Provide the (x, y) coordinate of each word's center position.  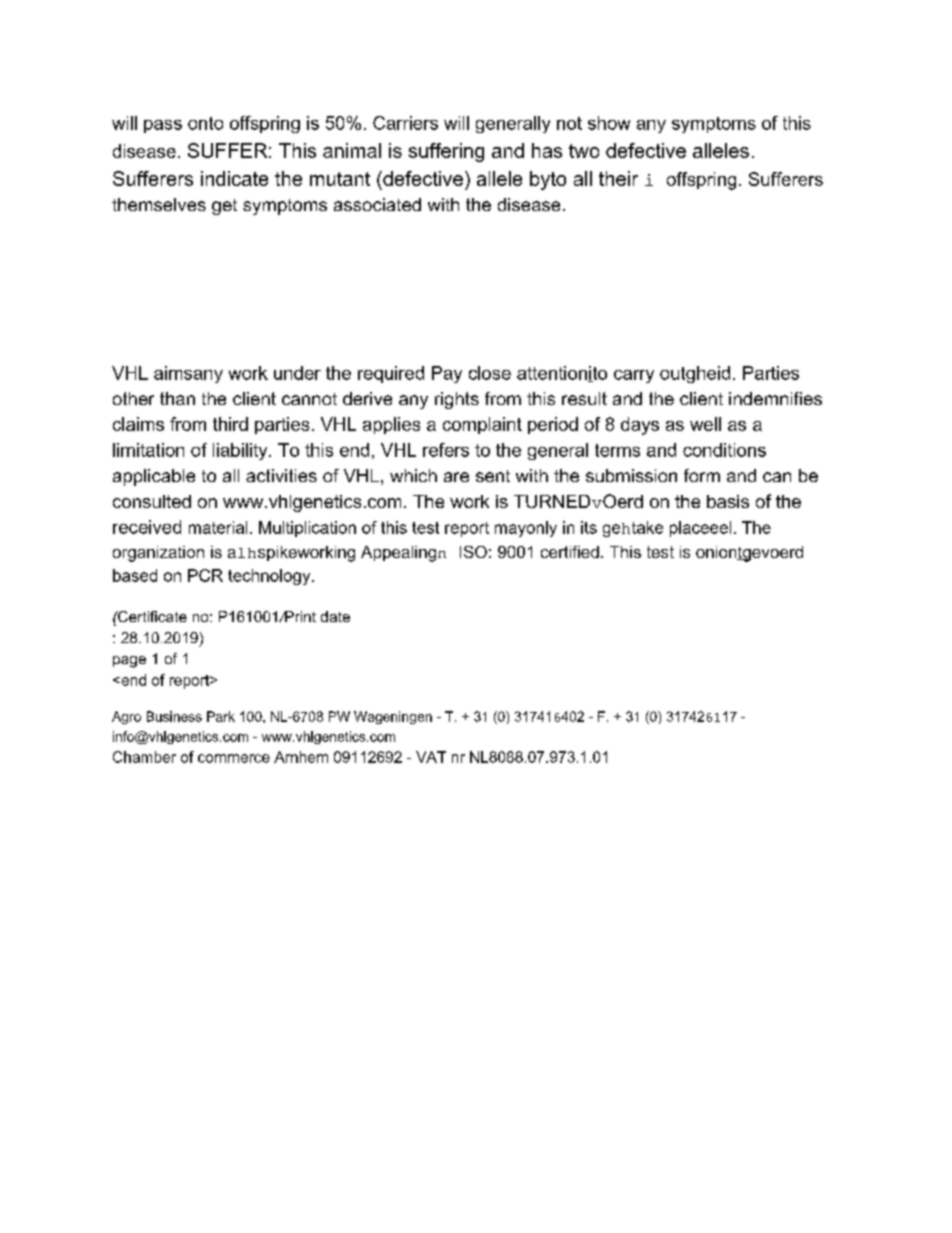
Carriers (405, 123)
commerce (234, 758)
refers (446, 450)
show (609, 123)
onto (205, 123)
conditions (724, 450)
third (230, 424)
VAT (431, 757)
